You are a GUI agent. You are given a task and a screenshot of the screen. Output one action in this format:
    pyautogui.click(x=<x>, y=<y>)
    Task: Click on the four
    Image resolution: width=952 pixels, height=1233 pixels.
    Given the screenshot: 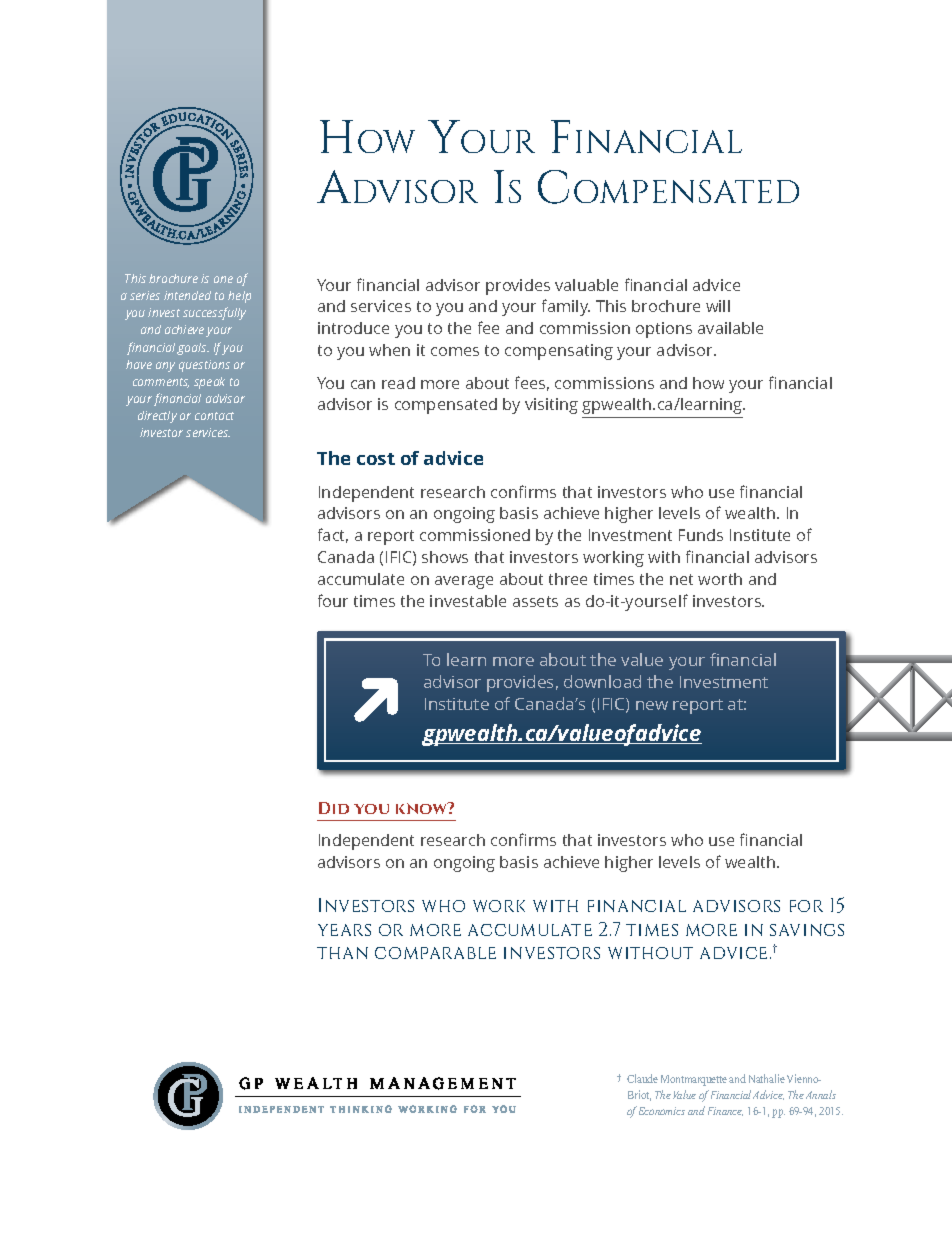 What is the action you would take?
    pyautogui.click(x=333, y=600)
